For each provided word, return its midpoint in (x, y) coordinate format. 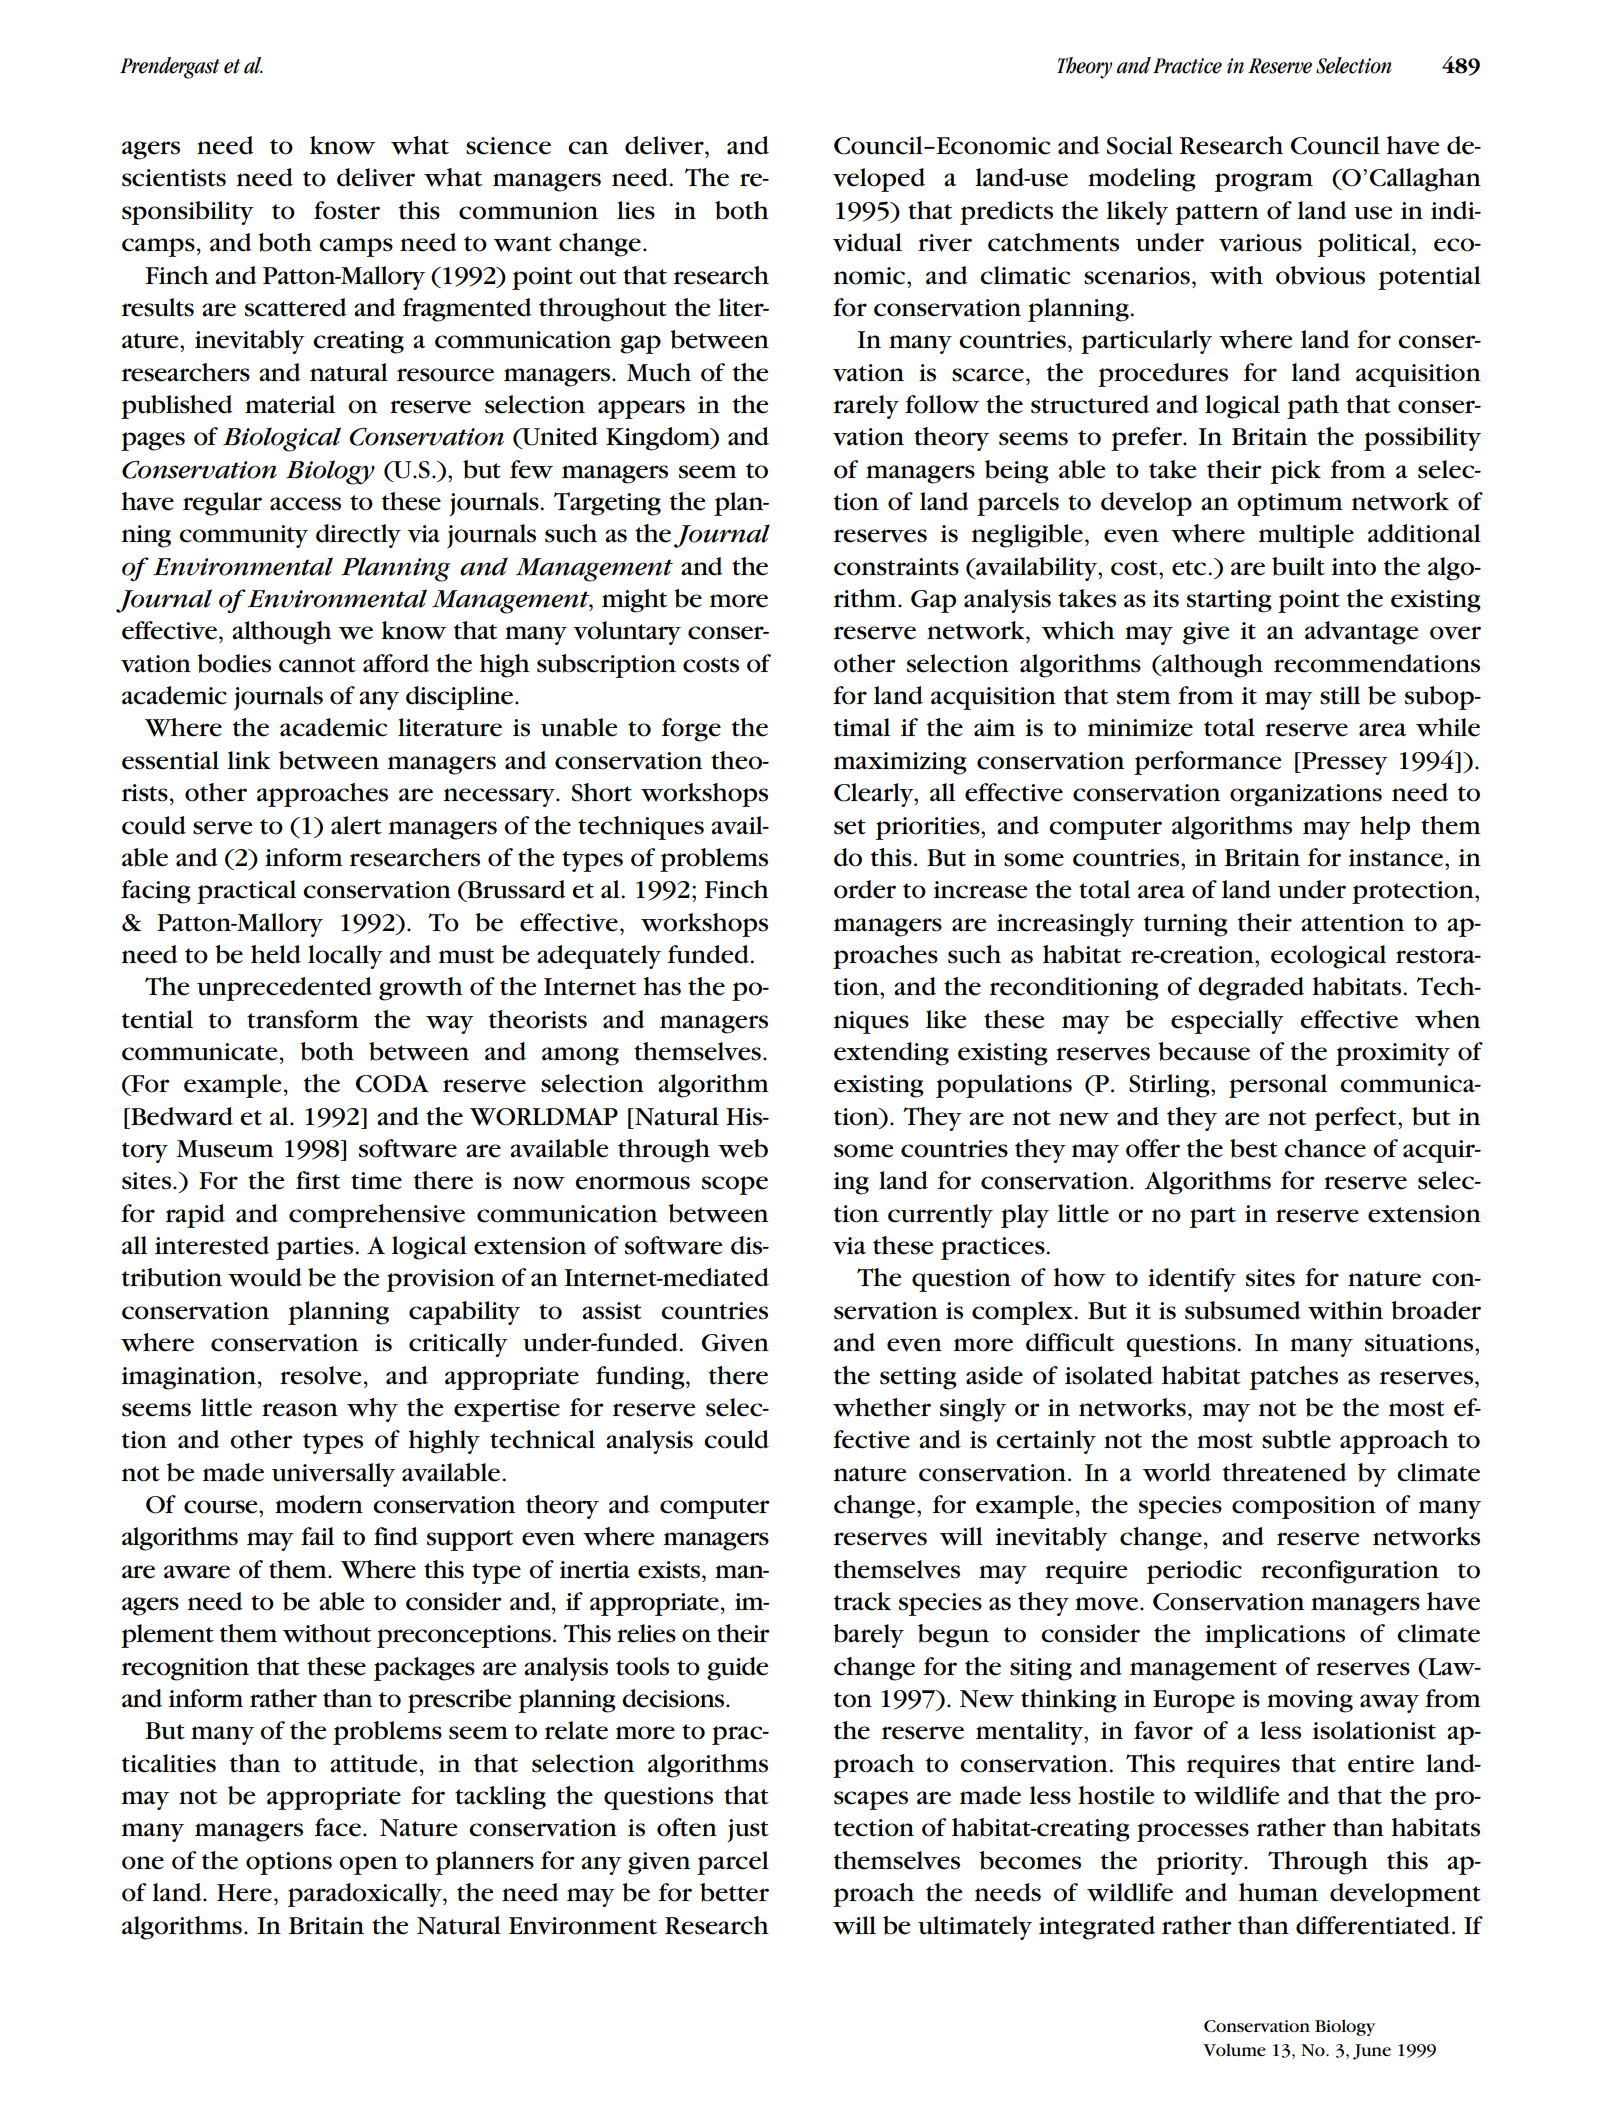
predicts (1006, 213)
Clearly (875, 795)
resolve (320, 1375)
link (249, 760)
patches (1294, 1378)
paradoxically (366, 1895)
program (1264, 182)
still (1340, 695)
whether (882, 1407)
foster (347, 210)
